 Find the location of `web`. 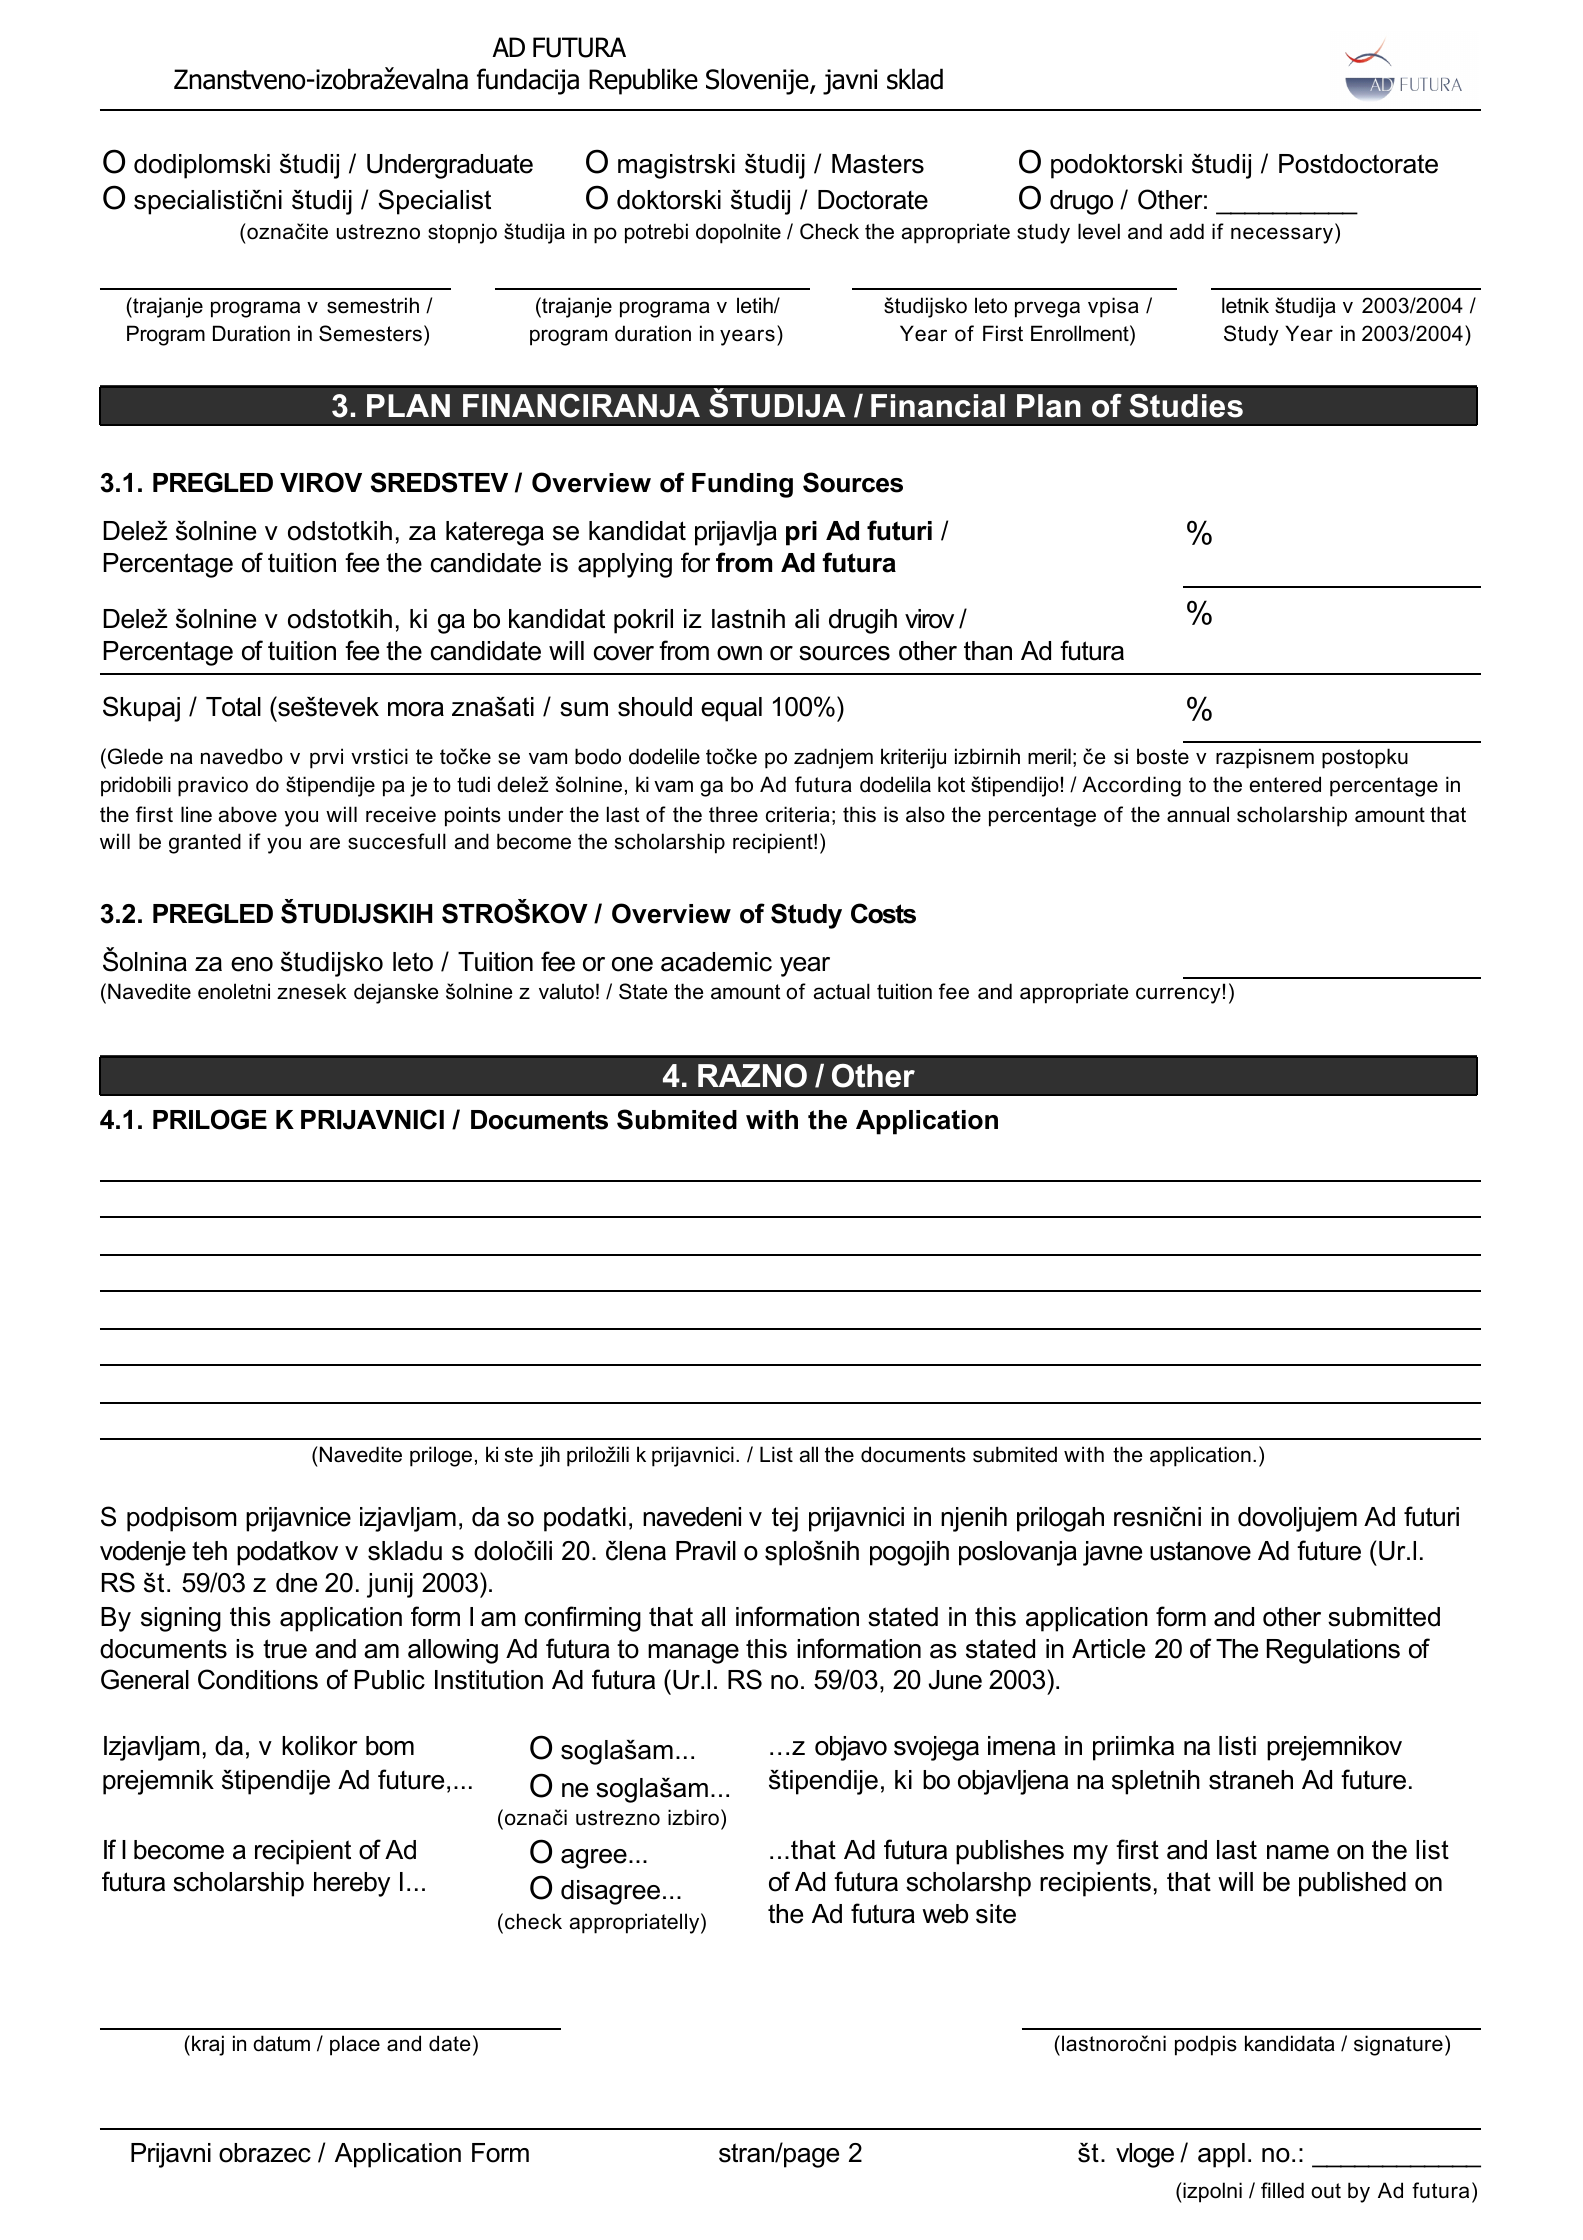

web is located at coordinates (945, 1914).
